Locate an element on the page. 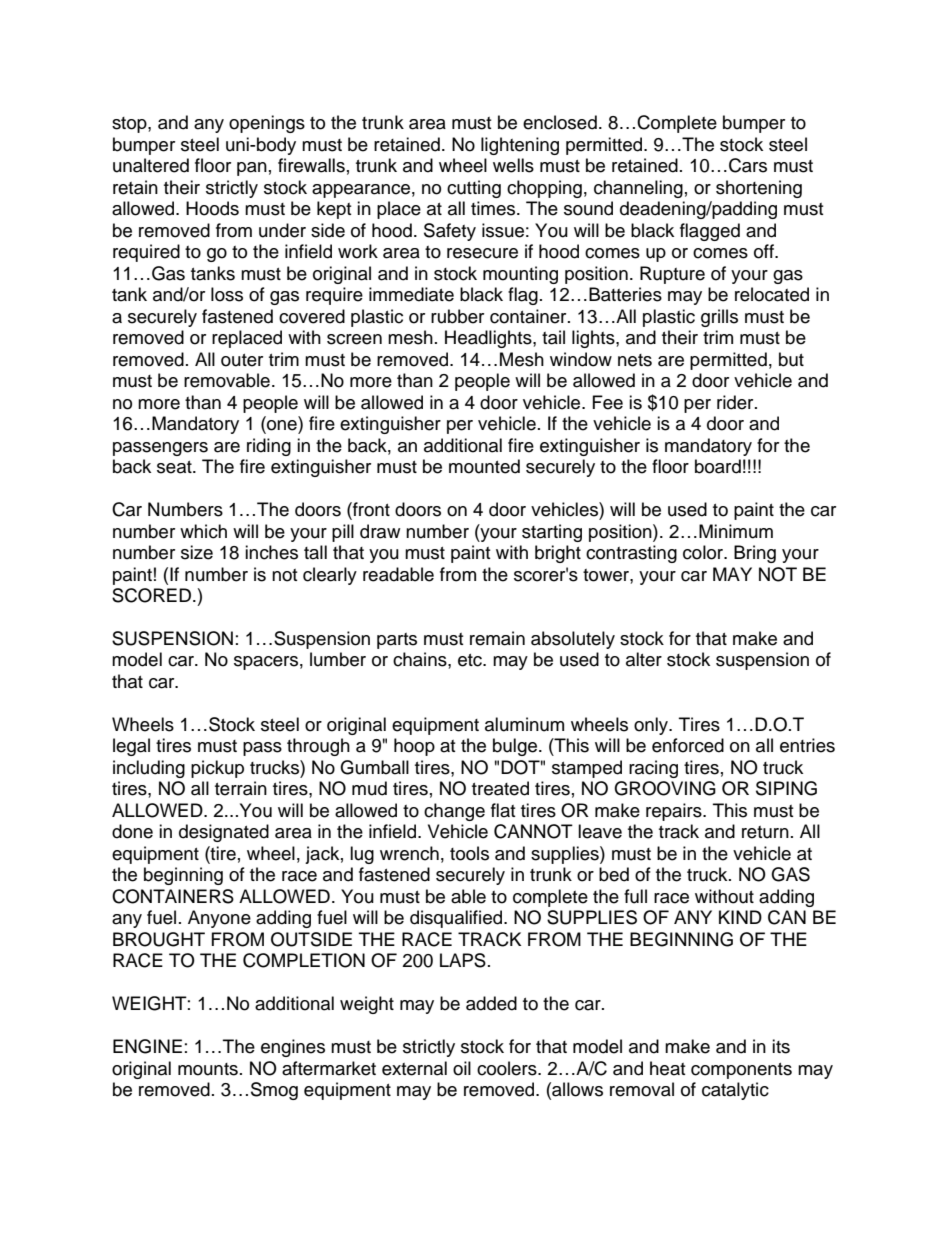 The height and width of the document is (1233, 952). oil is located at coordinates (462, 1068).
